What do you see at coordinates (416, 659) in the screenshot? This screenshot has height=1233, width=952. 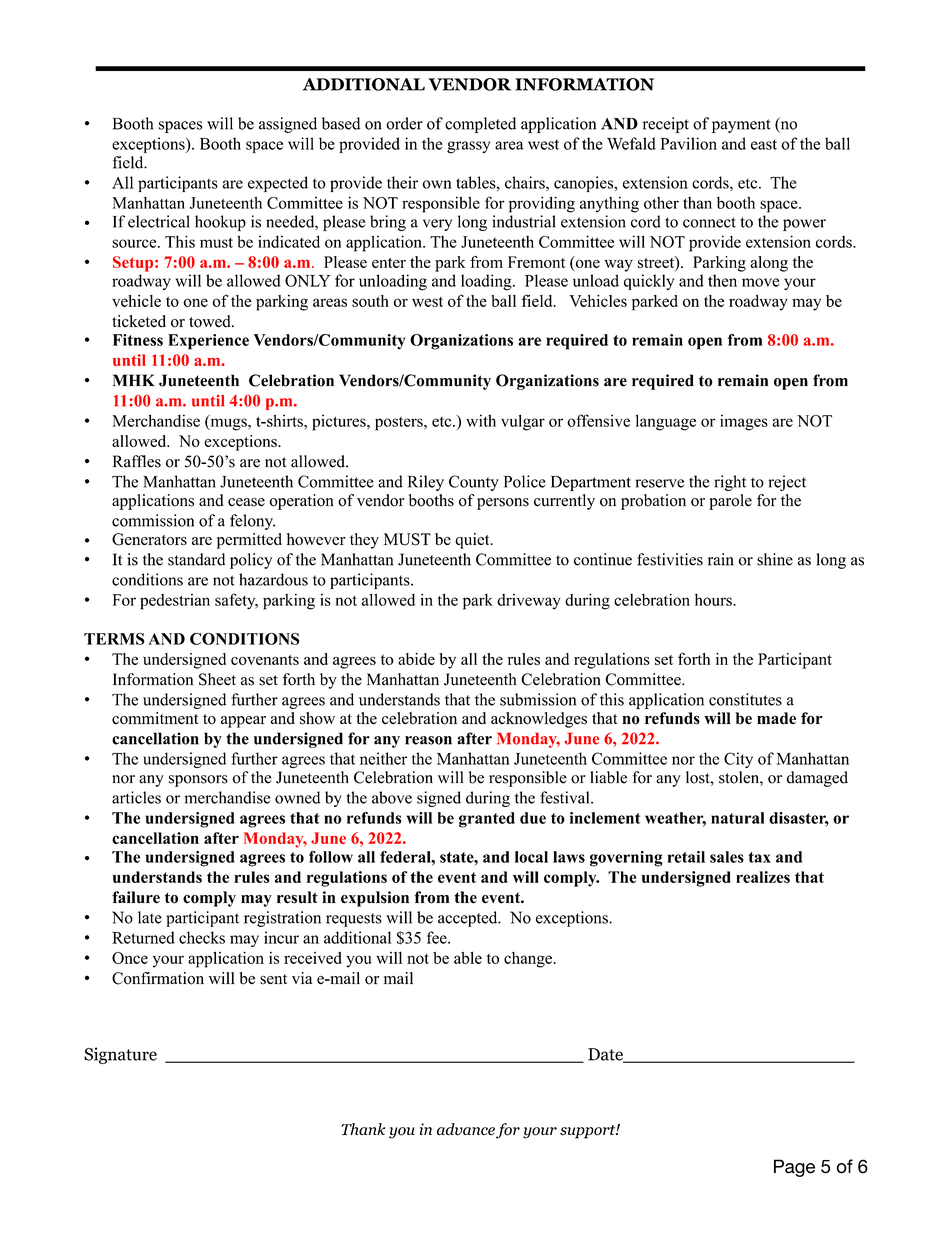 I see `abide` at bounding box center [416, 659].
